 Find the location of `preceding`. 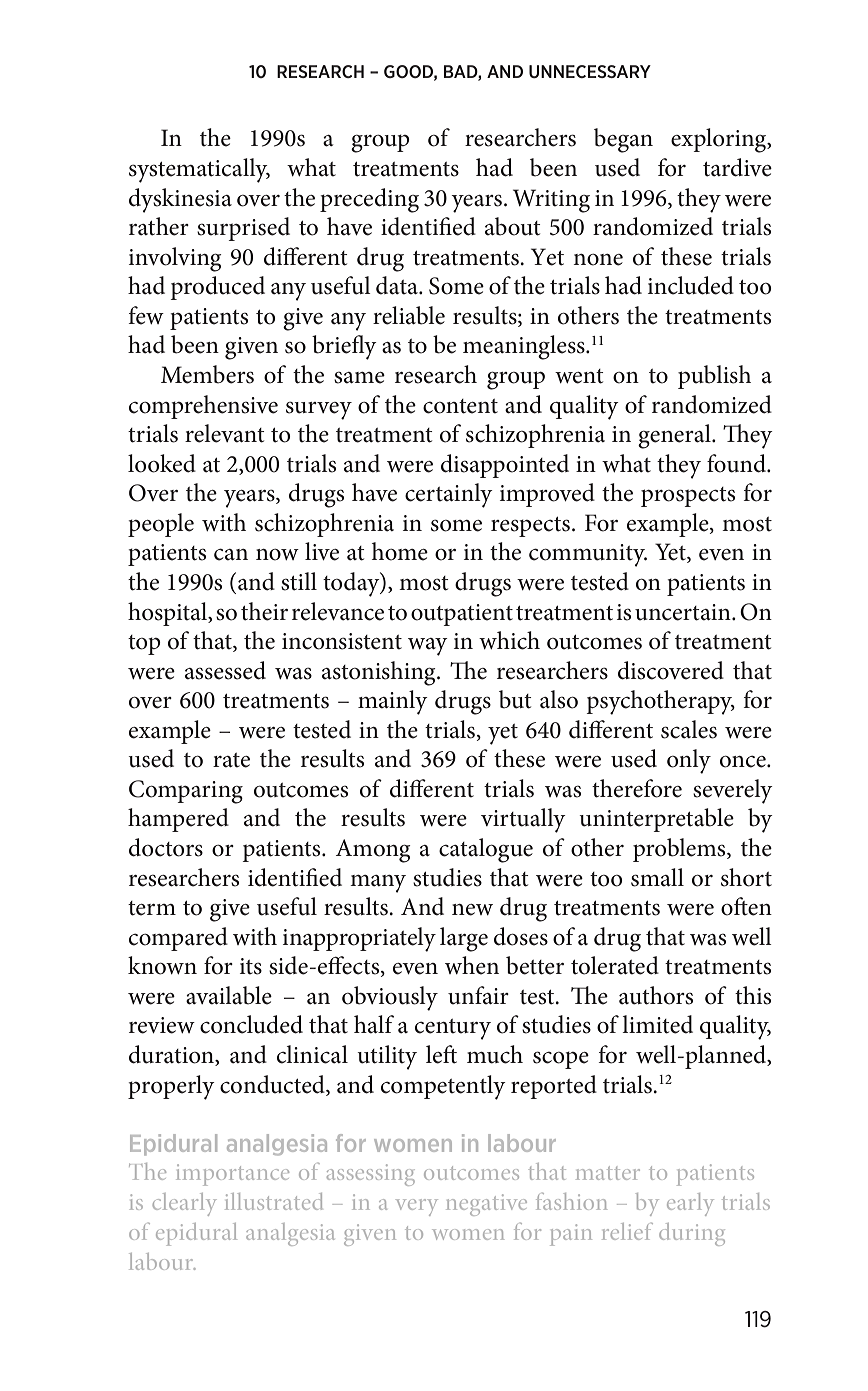

preceding is located at coordinates (369, 200).
